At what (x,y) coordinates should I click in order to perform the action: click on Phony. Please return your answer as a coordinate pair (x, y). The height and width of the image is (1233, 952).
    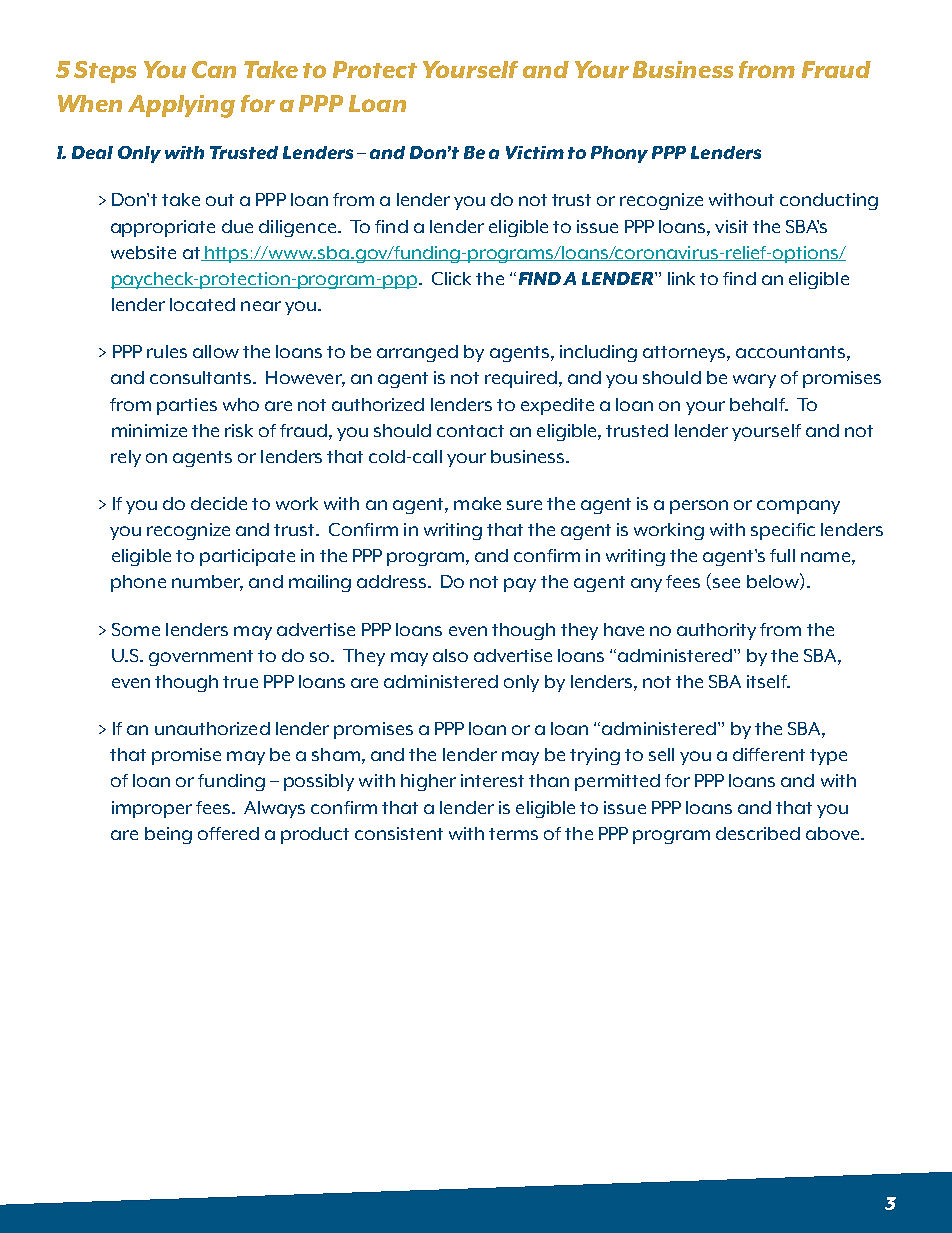
    Looking at the image, I should click on (619, 154).
